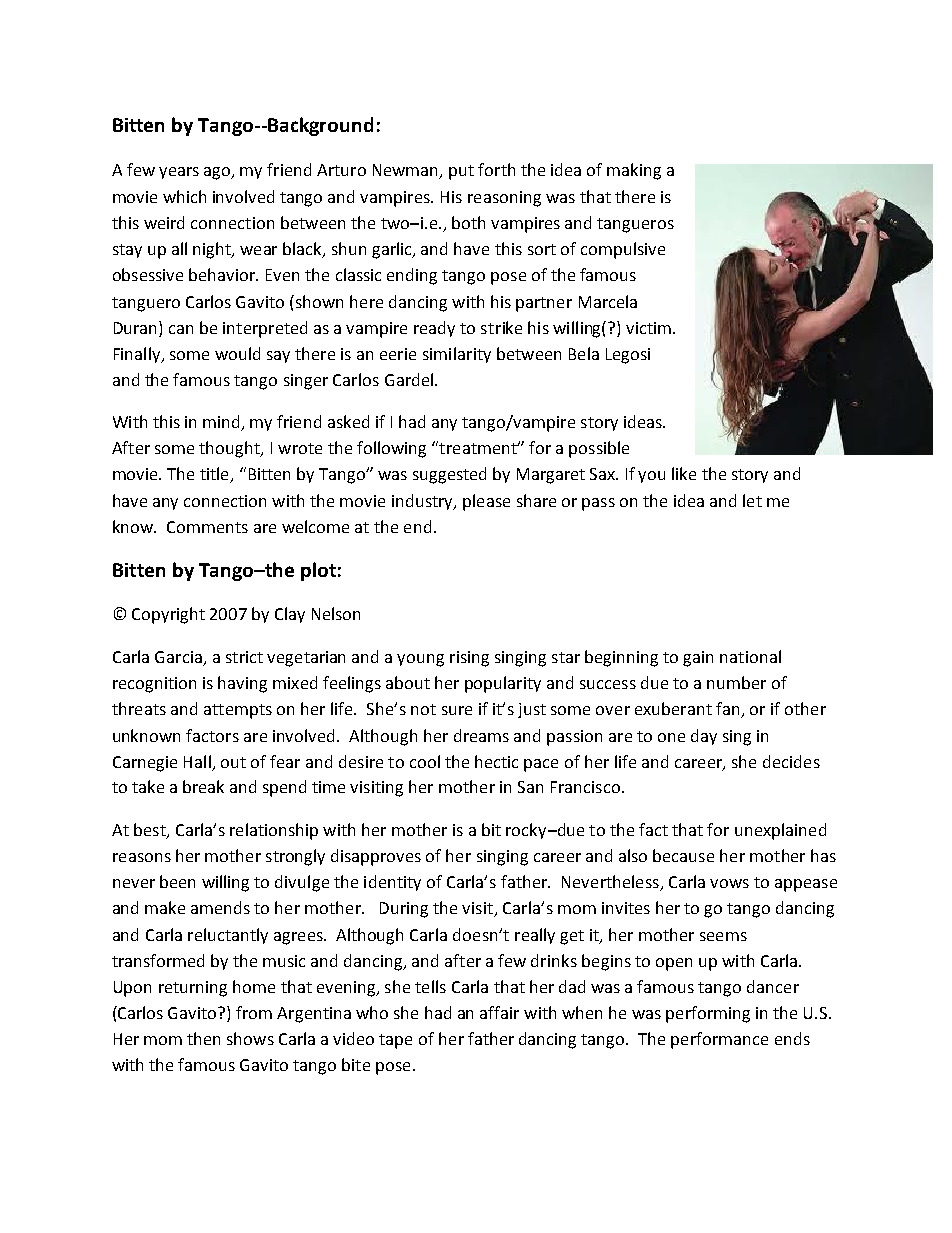  I want to click on making, so click(634, 171).
